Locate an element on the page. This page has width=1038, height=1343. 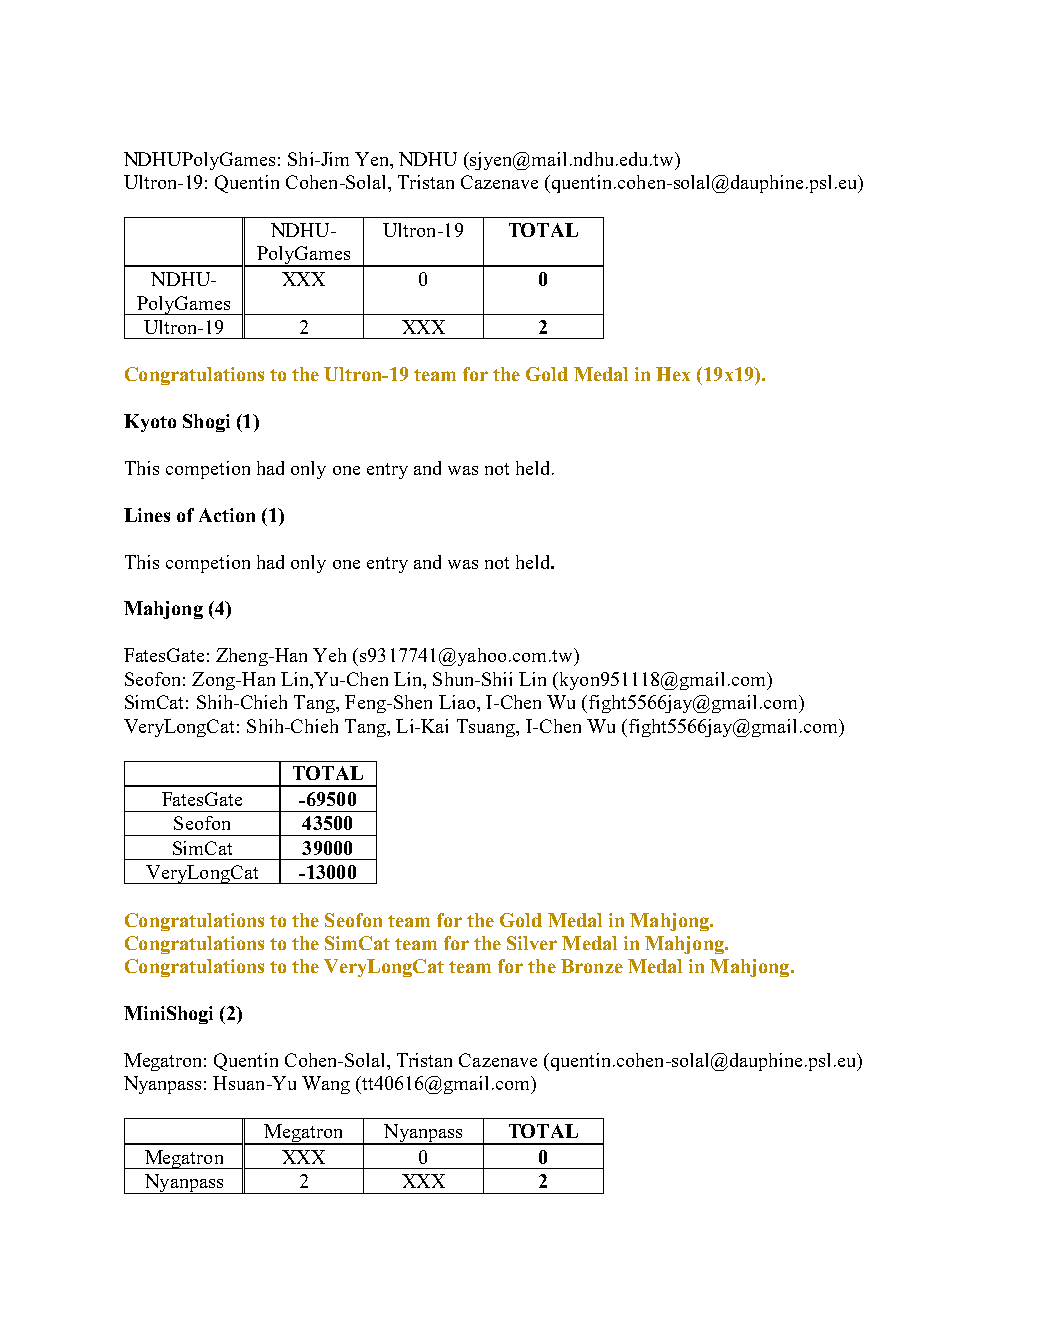
Action is located at coordinates (227, 515).
